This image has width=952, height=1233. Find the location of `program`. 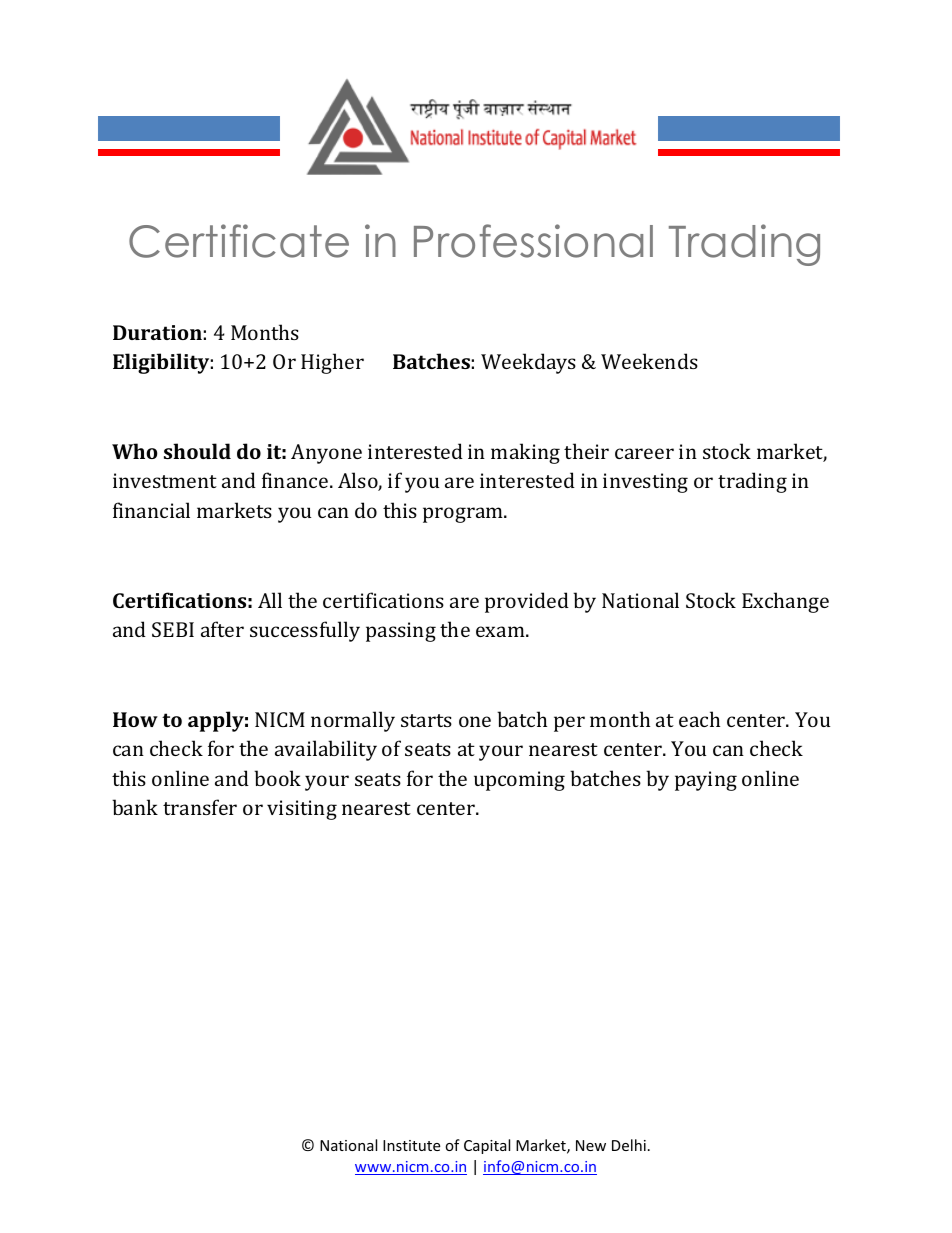

program is located at coordinates (464, 515).
